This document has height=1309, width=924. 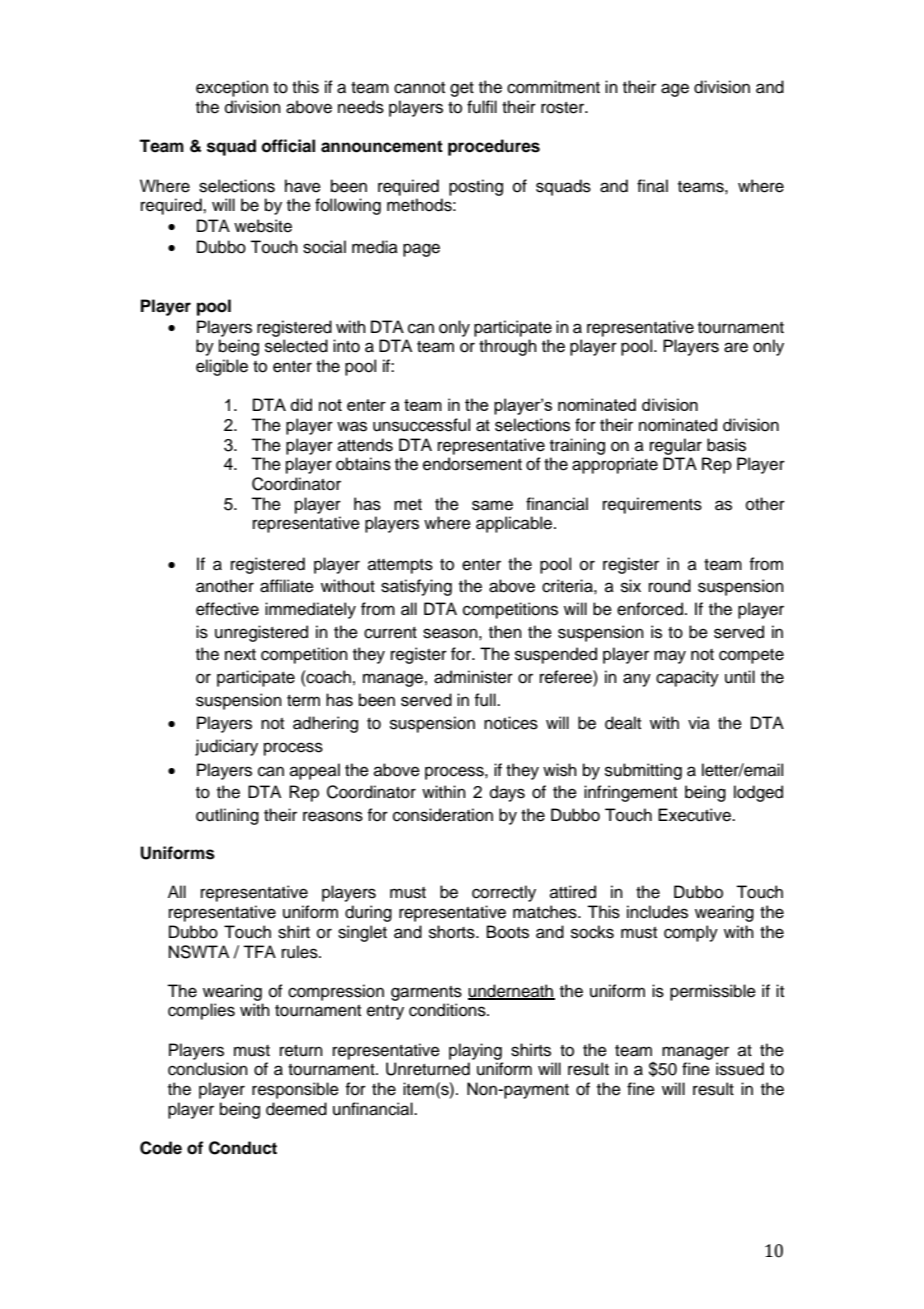 I want to click on includes, so click(x=657, y=912).
